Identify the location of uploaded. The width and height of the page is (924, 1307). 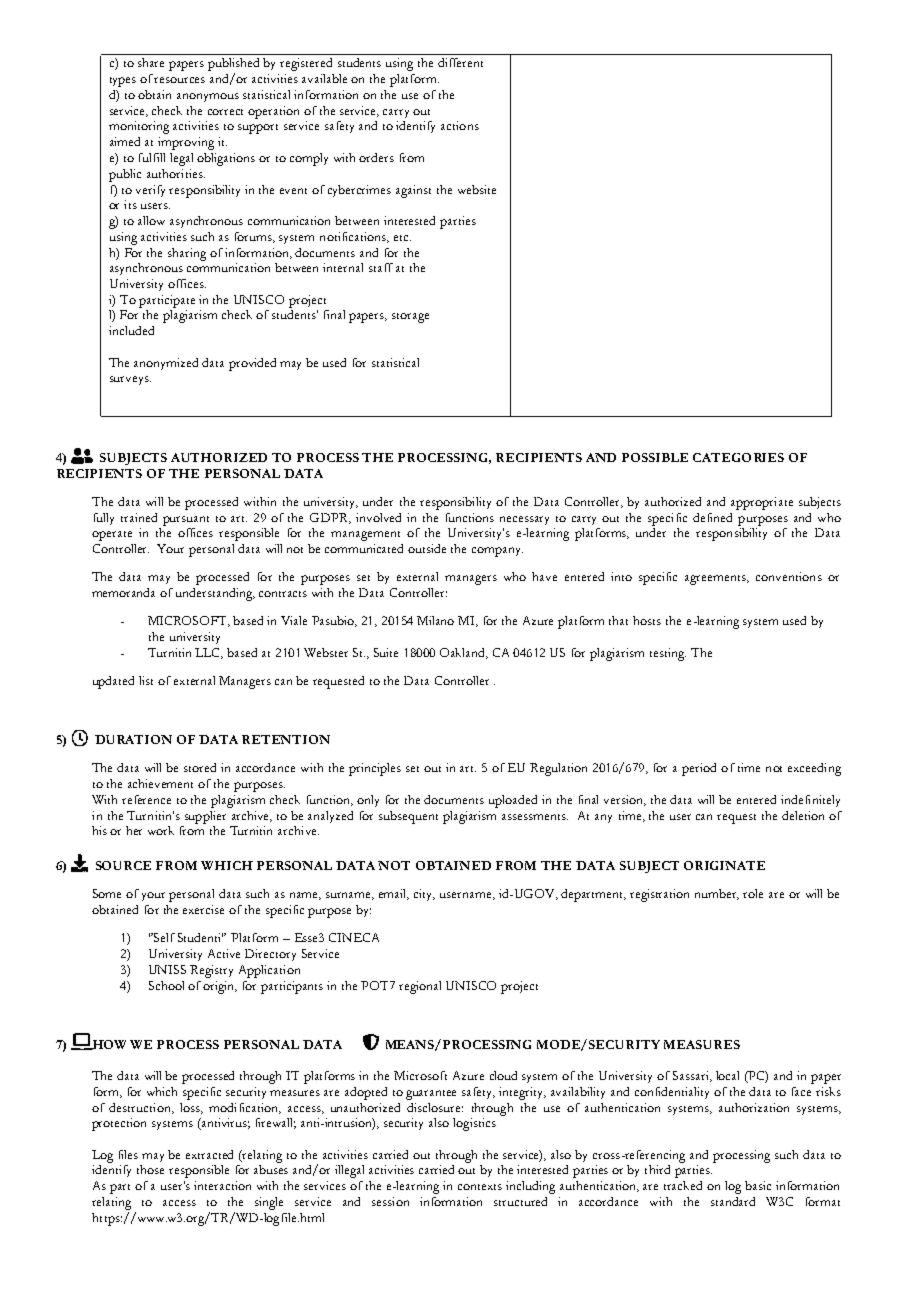
(513, 801).
